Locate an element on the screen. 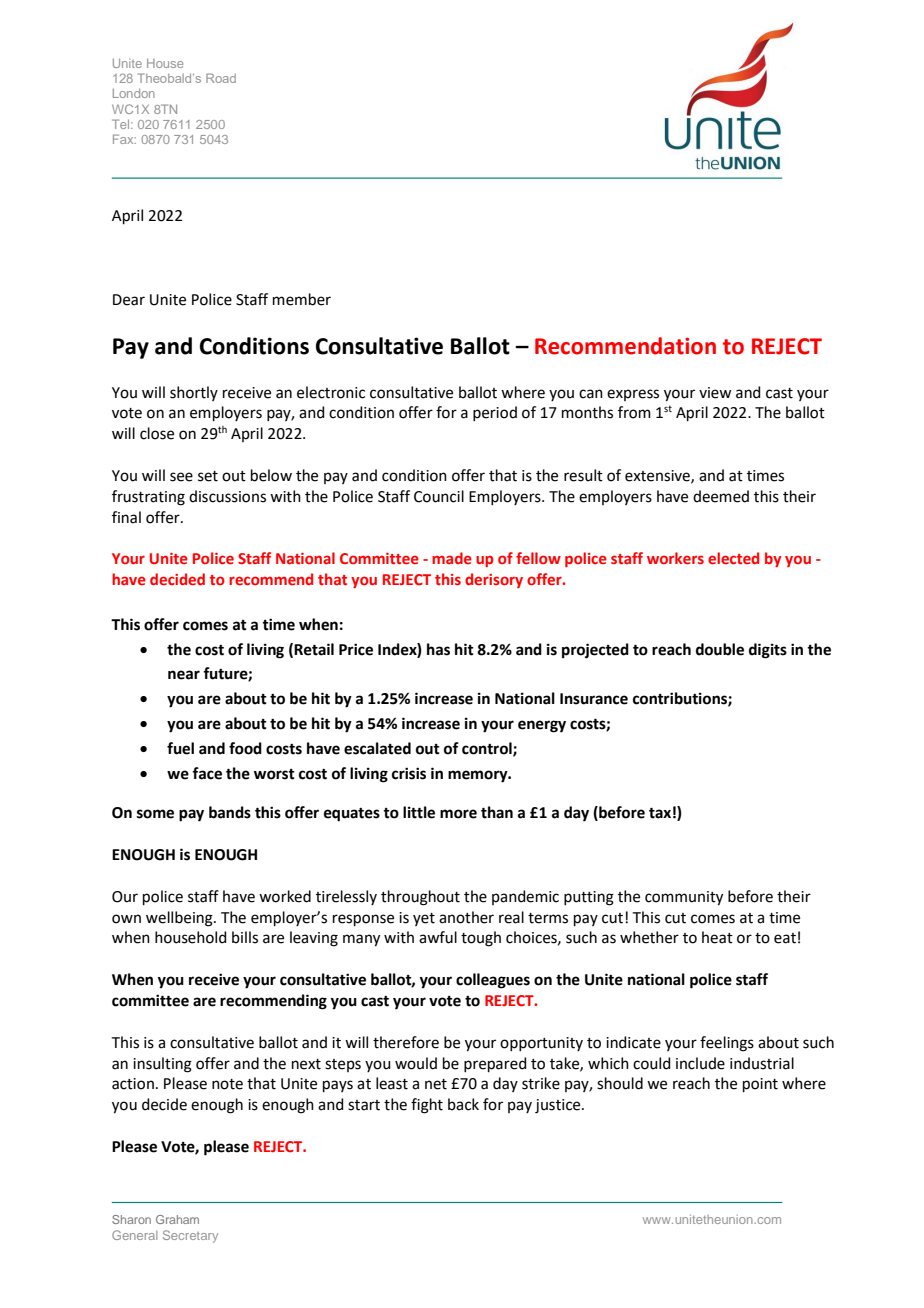  community is located at coordinates (684, 898).
